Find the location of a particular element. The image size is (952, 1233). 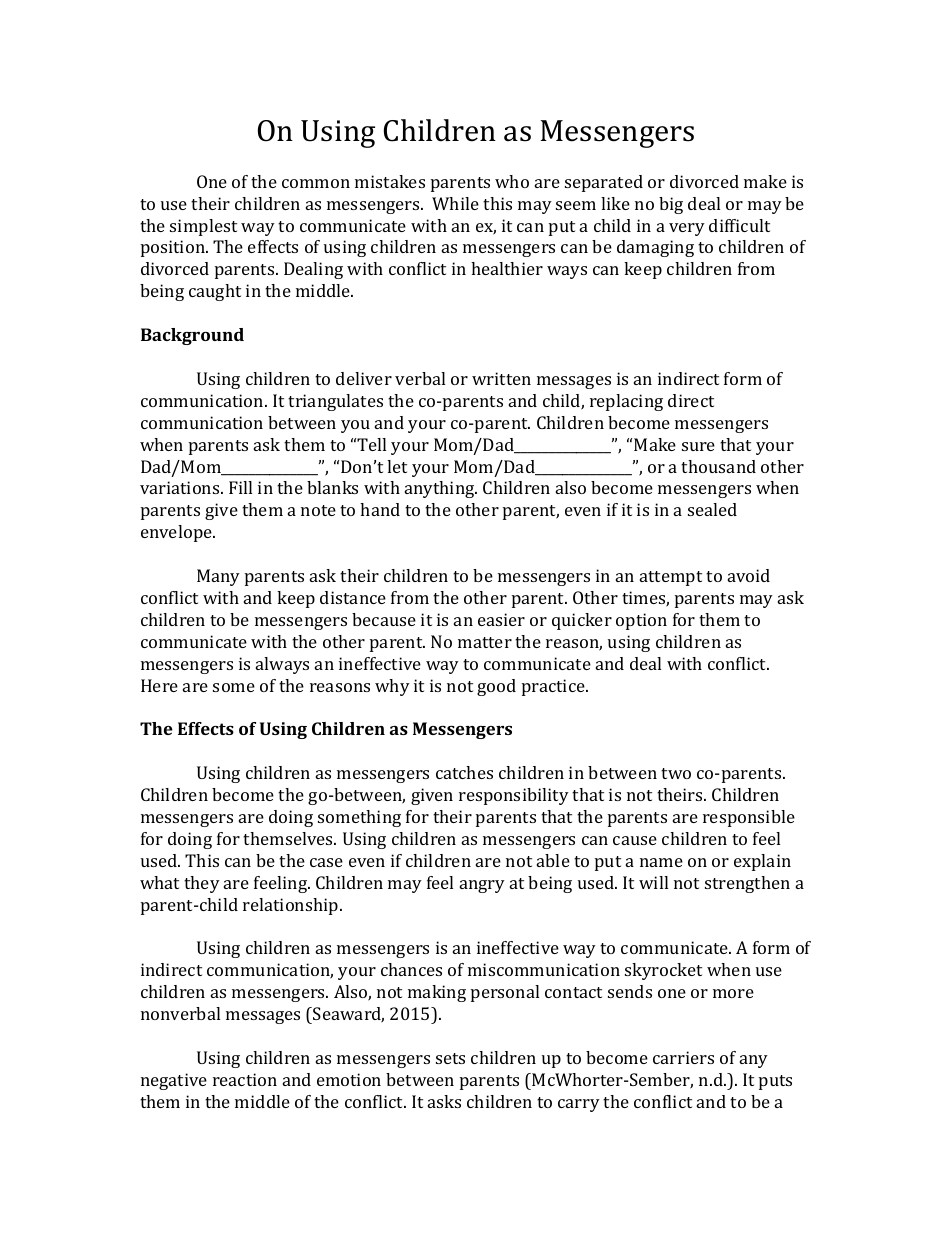

angry is located at coordinates (482, 886).
